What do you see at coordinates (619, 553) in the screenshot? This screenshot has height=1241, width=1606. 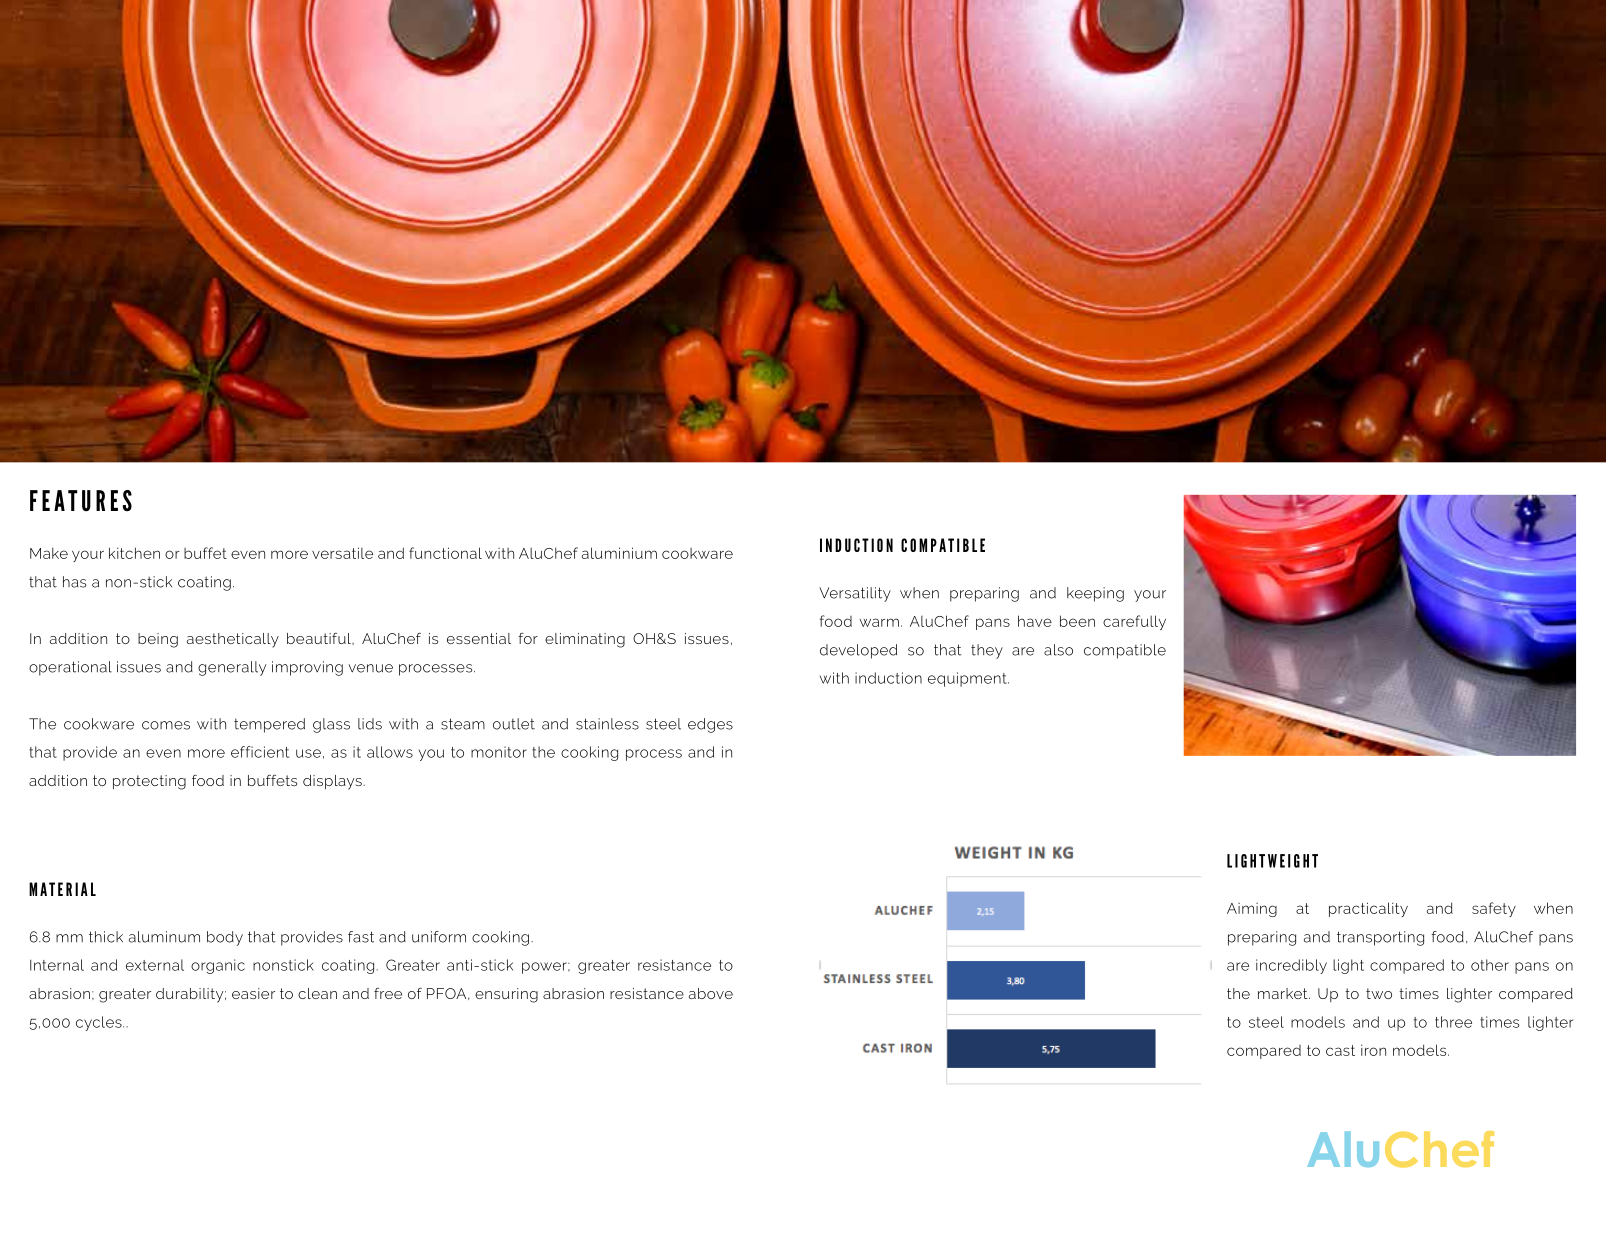 I see `aluminium` at bounding box center [619, 553].
